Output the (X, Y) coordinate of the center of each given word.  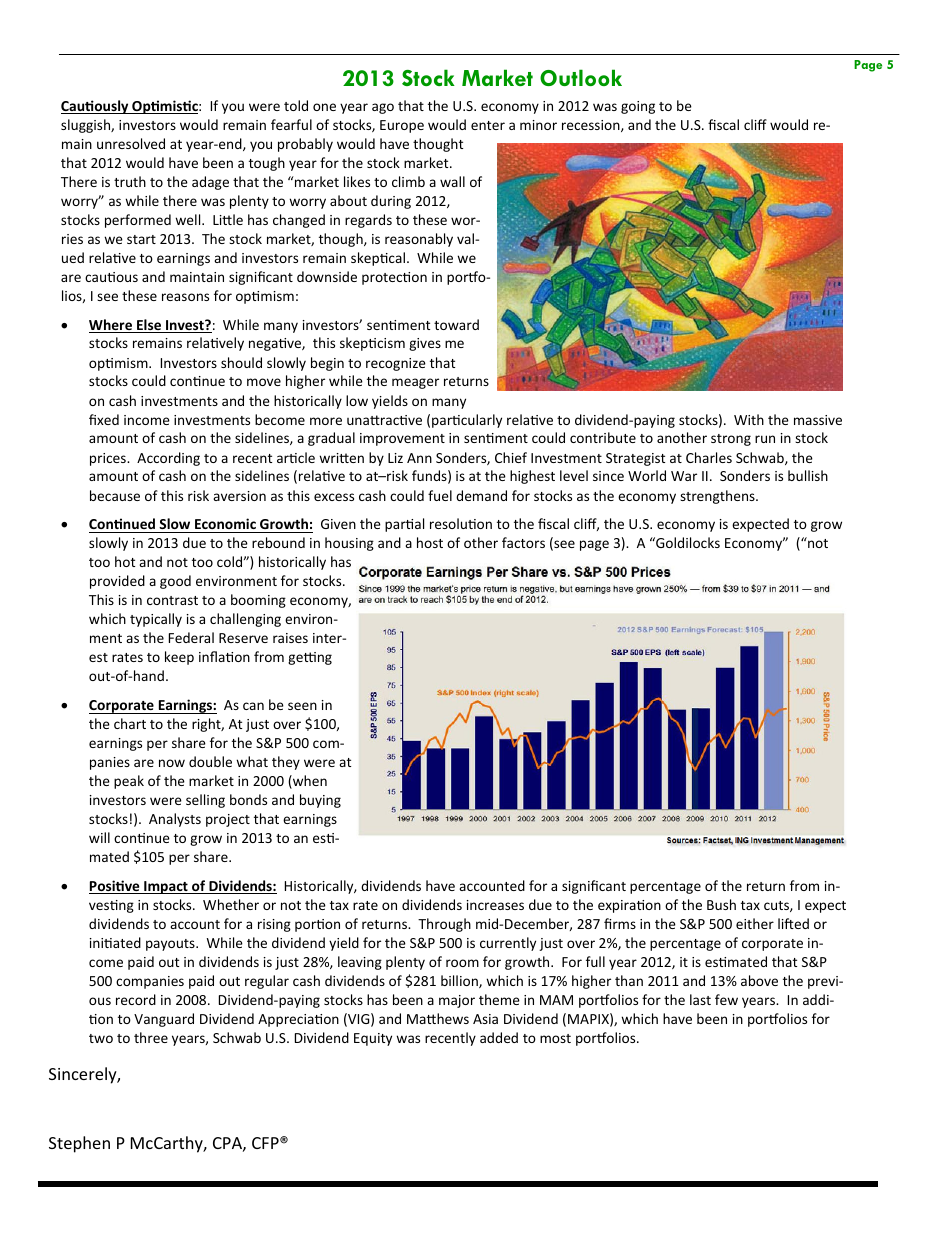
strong (731, 440)
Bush (721, 904)
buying (320, 801)
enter (488, 125)
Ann (419, 458)
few (726, 999)
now (172, 763)
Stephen (79, 1144)
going (638, 107)
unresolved (131, 143)
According (168, 459)
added (499, 1037)
